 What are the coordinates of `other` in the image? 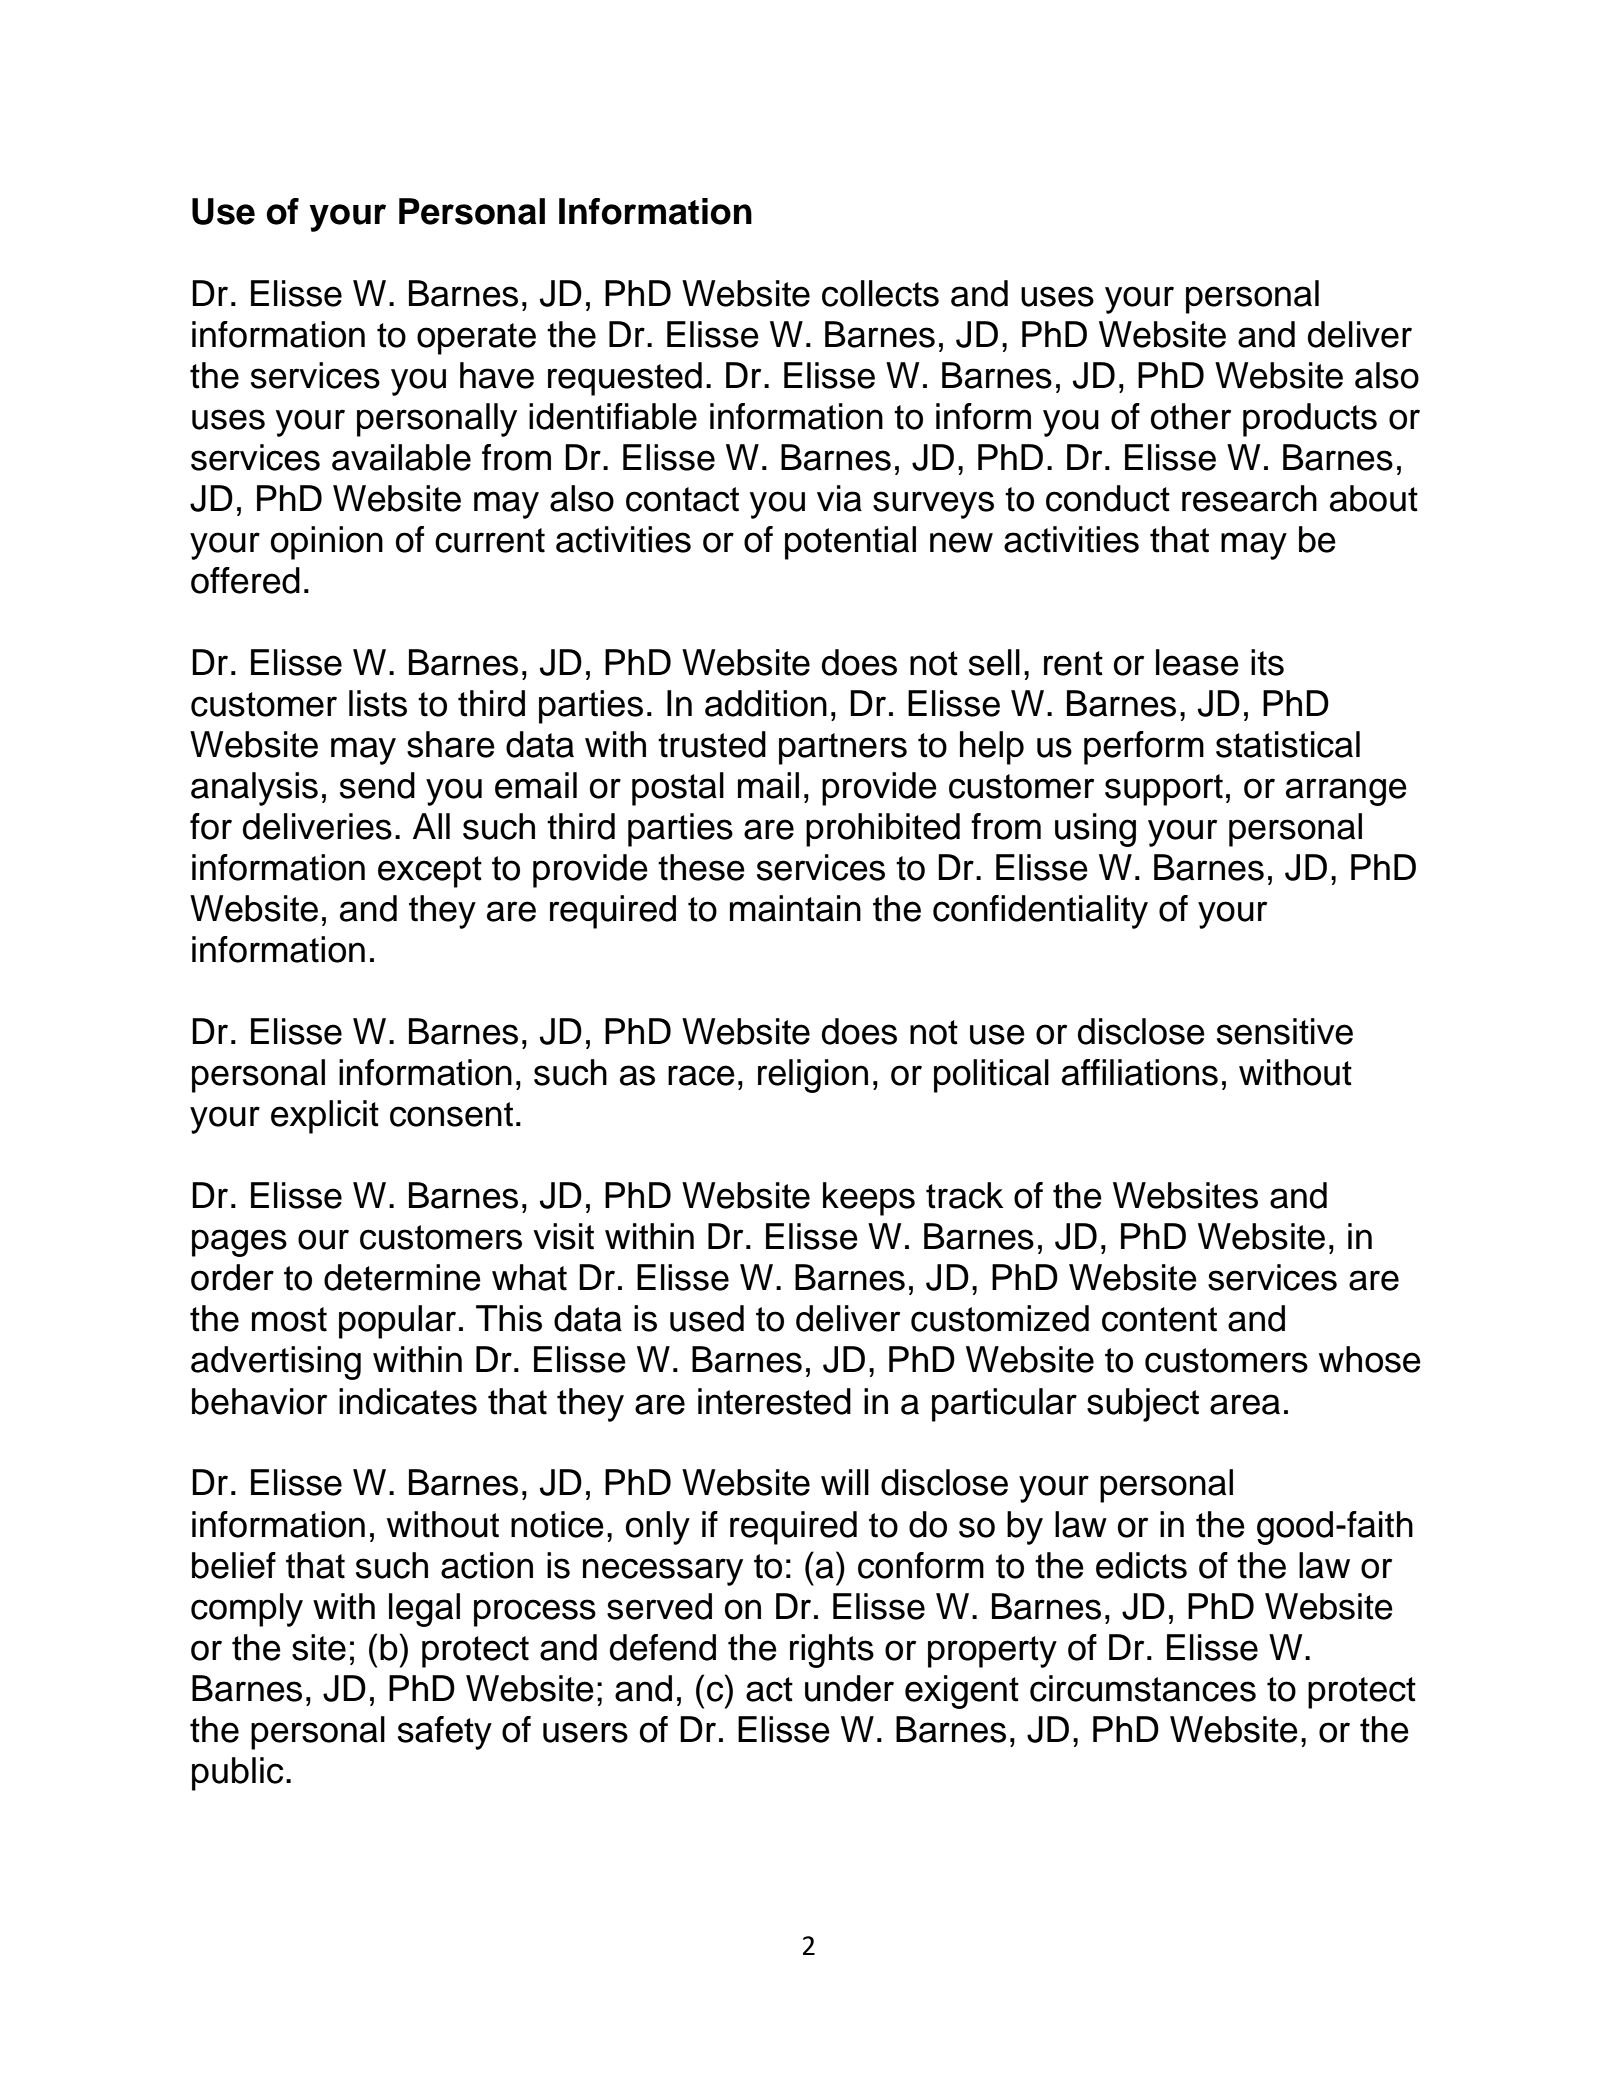 It's located at (1191, 416).
